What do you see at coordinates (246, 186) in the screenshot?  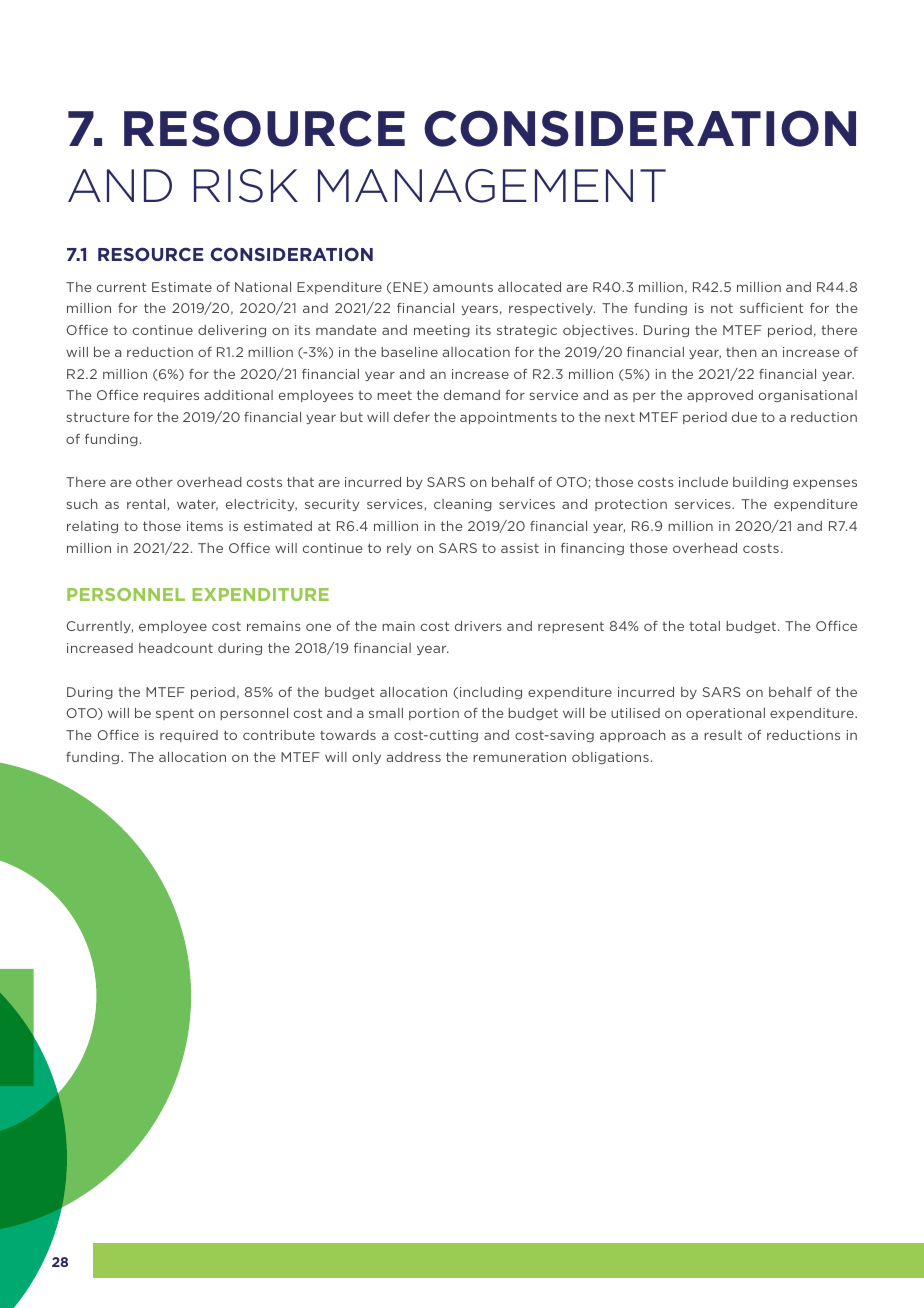 I see `RISK` at bounding box center [246, 186].
